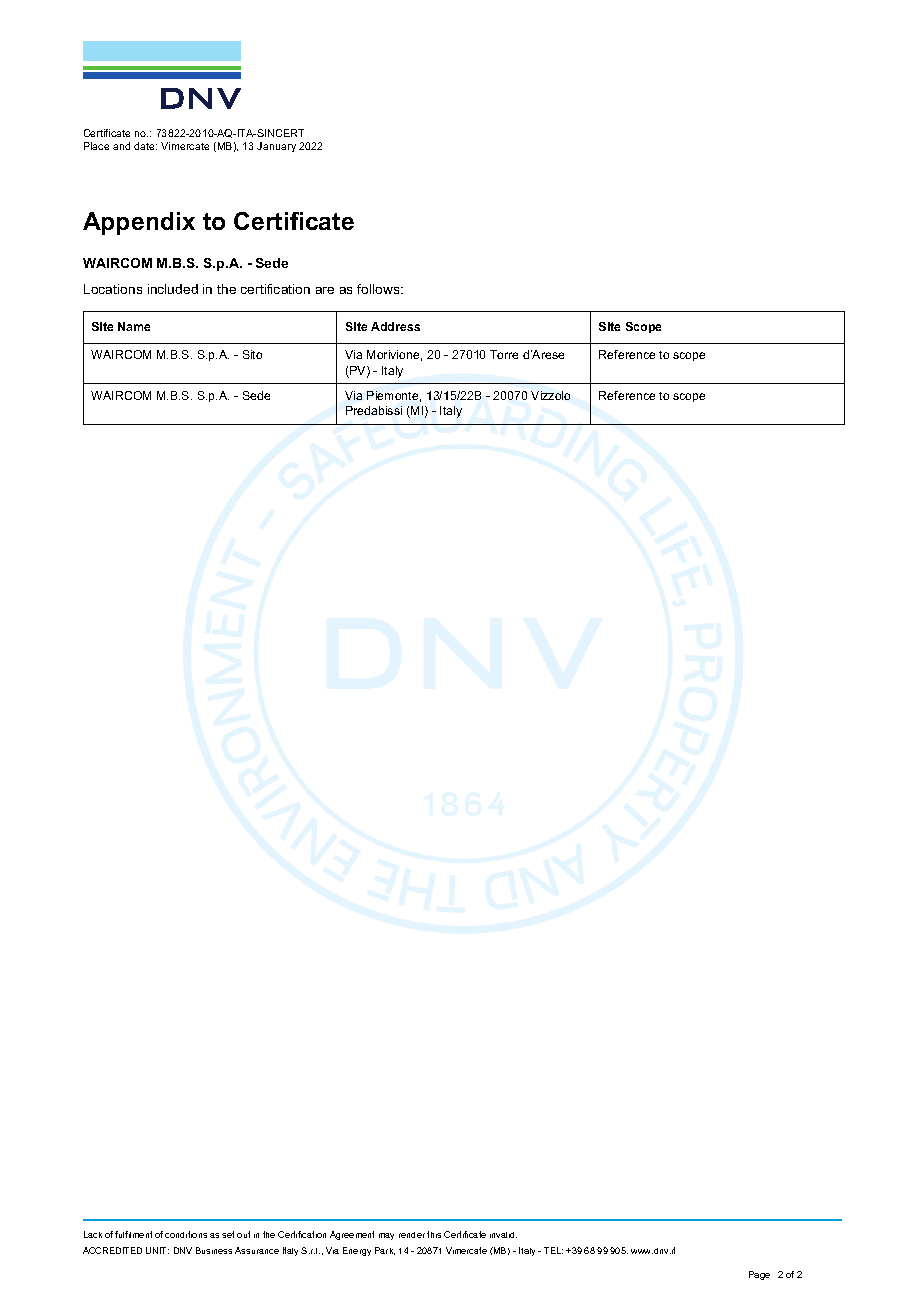 Image resolution: width=924 pixels, height=1308 pixels. Describe the element at coordinates (252, 354) in the screenshot. I see `Sito` at that location.
